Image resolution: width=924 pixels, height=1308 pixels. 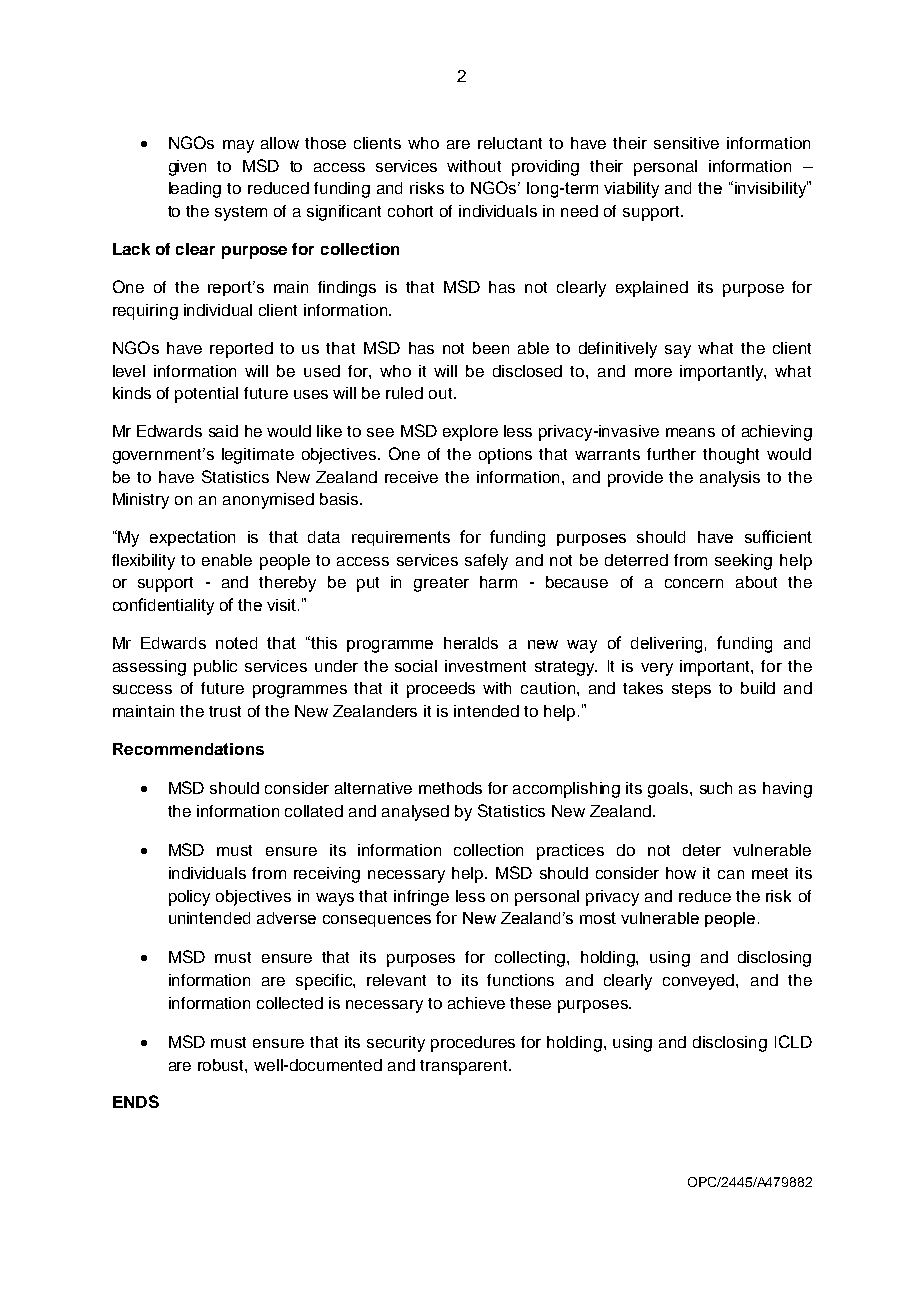 What do you see at coordinates (411, 477) in the screenshot?
I see `receive` at bounding box center [411, 477].
